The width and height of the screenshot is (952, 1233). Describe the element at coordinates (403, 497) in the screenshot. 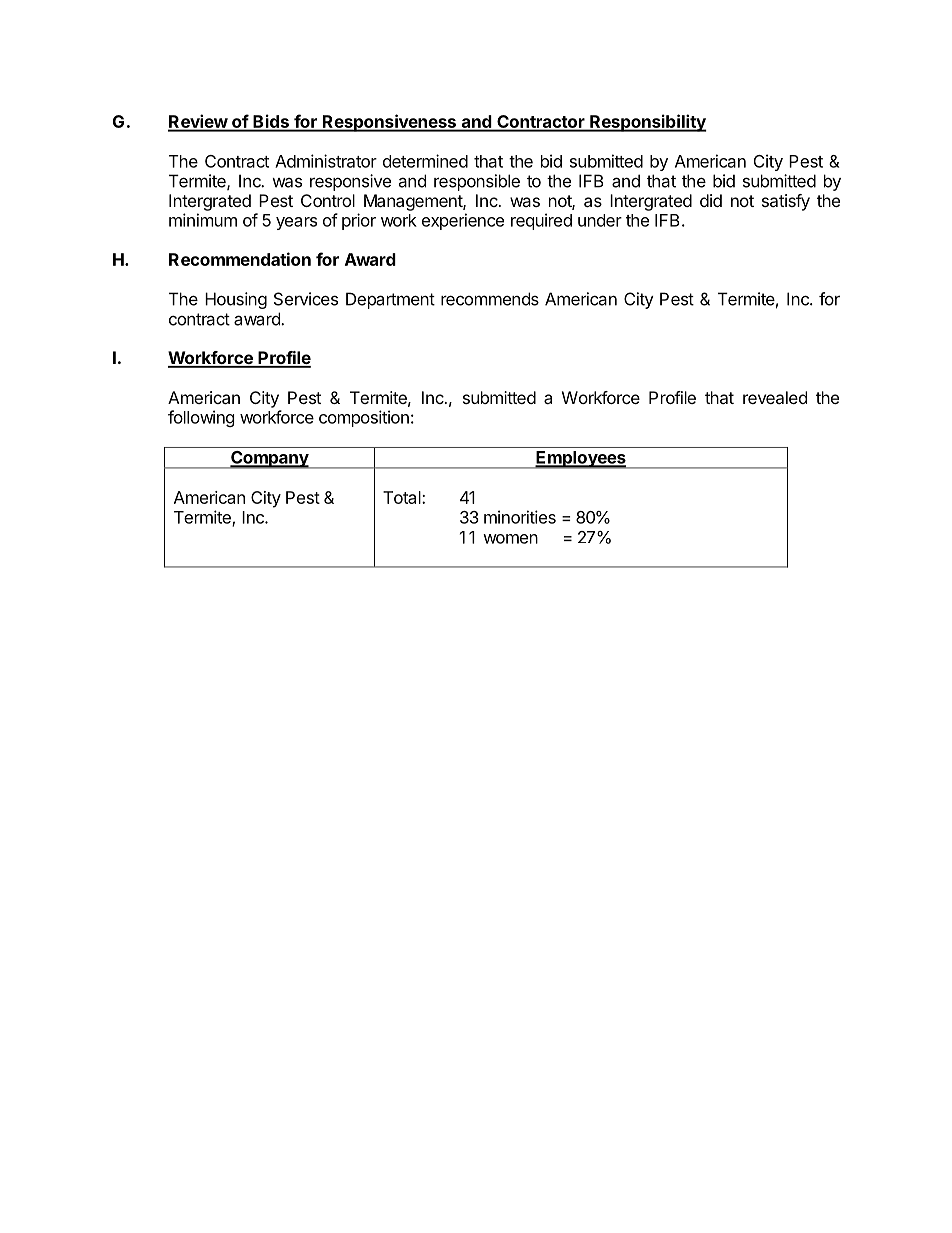

I see `Total` at that location.
